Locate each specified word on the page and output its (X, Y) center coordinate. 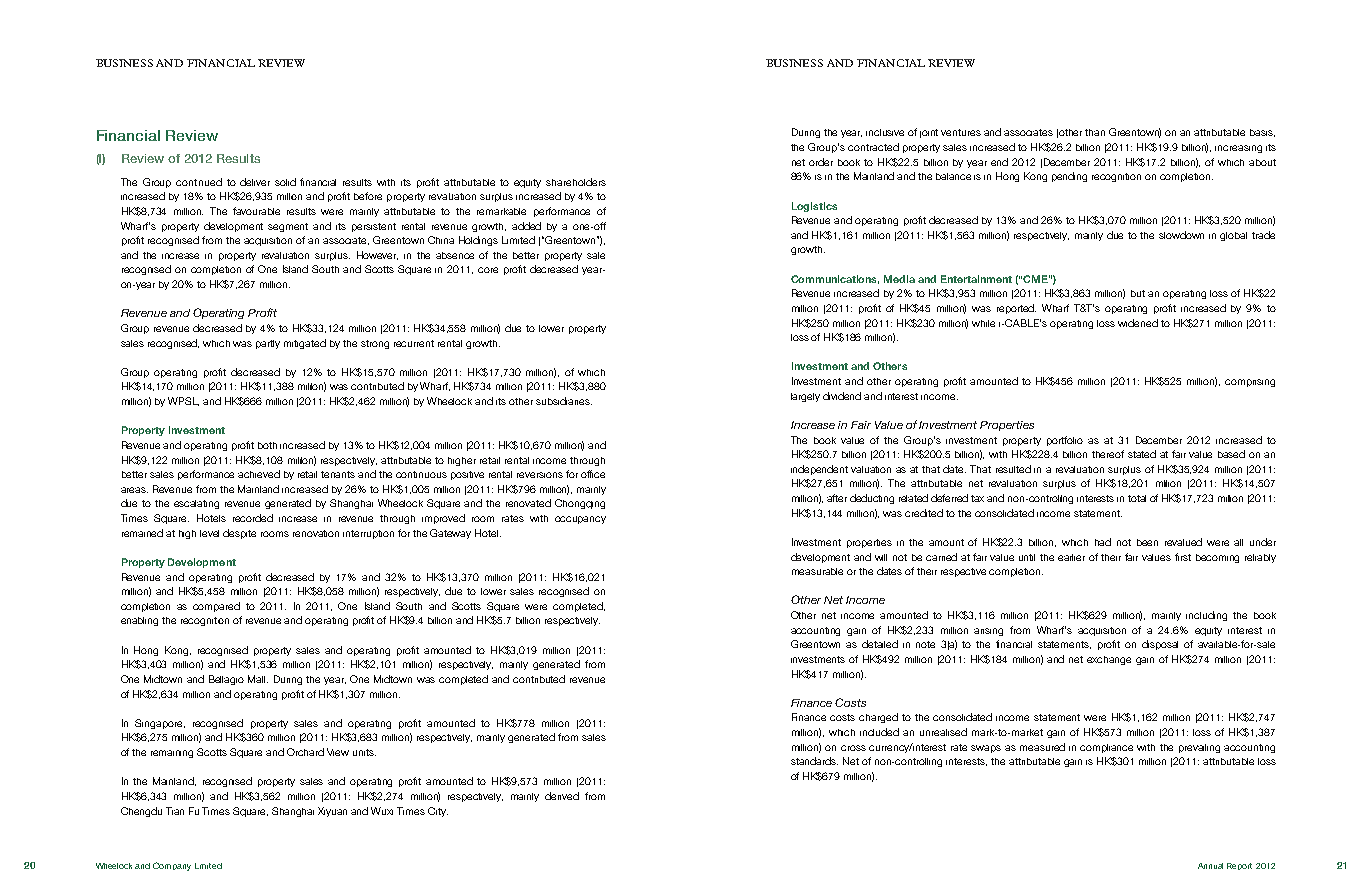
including (1206, 616)
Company (172, 866)
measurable (817, 571)
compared (216, 607)
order (821, 162)
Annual (1210, 866)
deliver (255, 182)
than (1095, 132)
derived (562, 796)
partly (268, 344)
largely (805, 397)
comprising (1250, 383)
